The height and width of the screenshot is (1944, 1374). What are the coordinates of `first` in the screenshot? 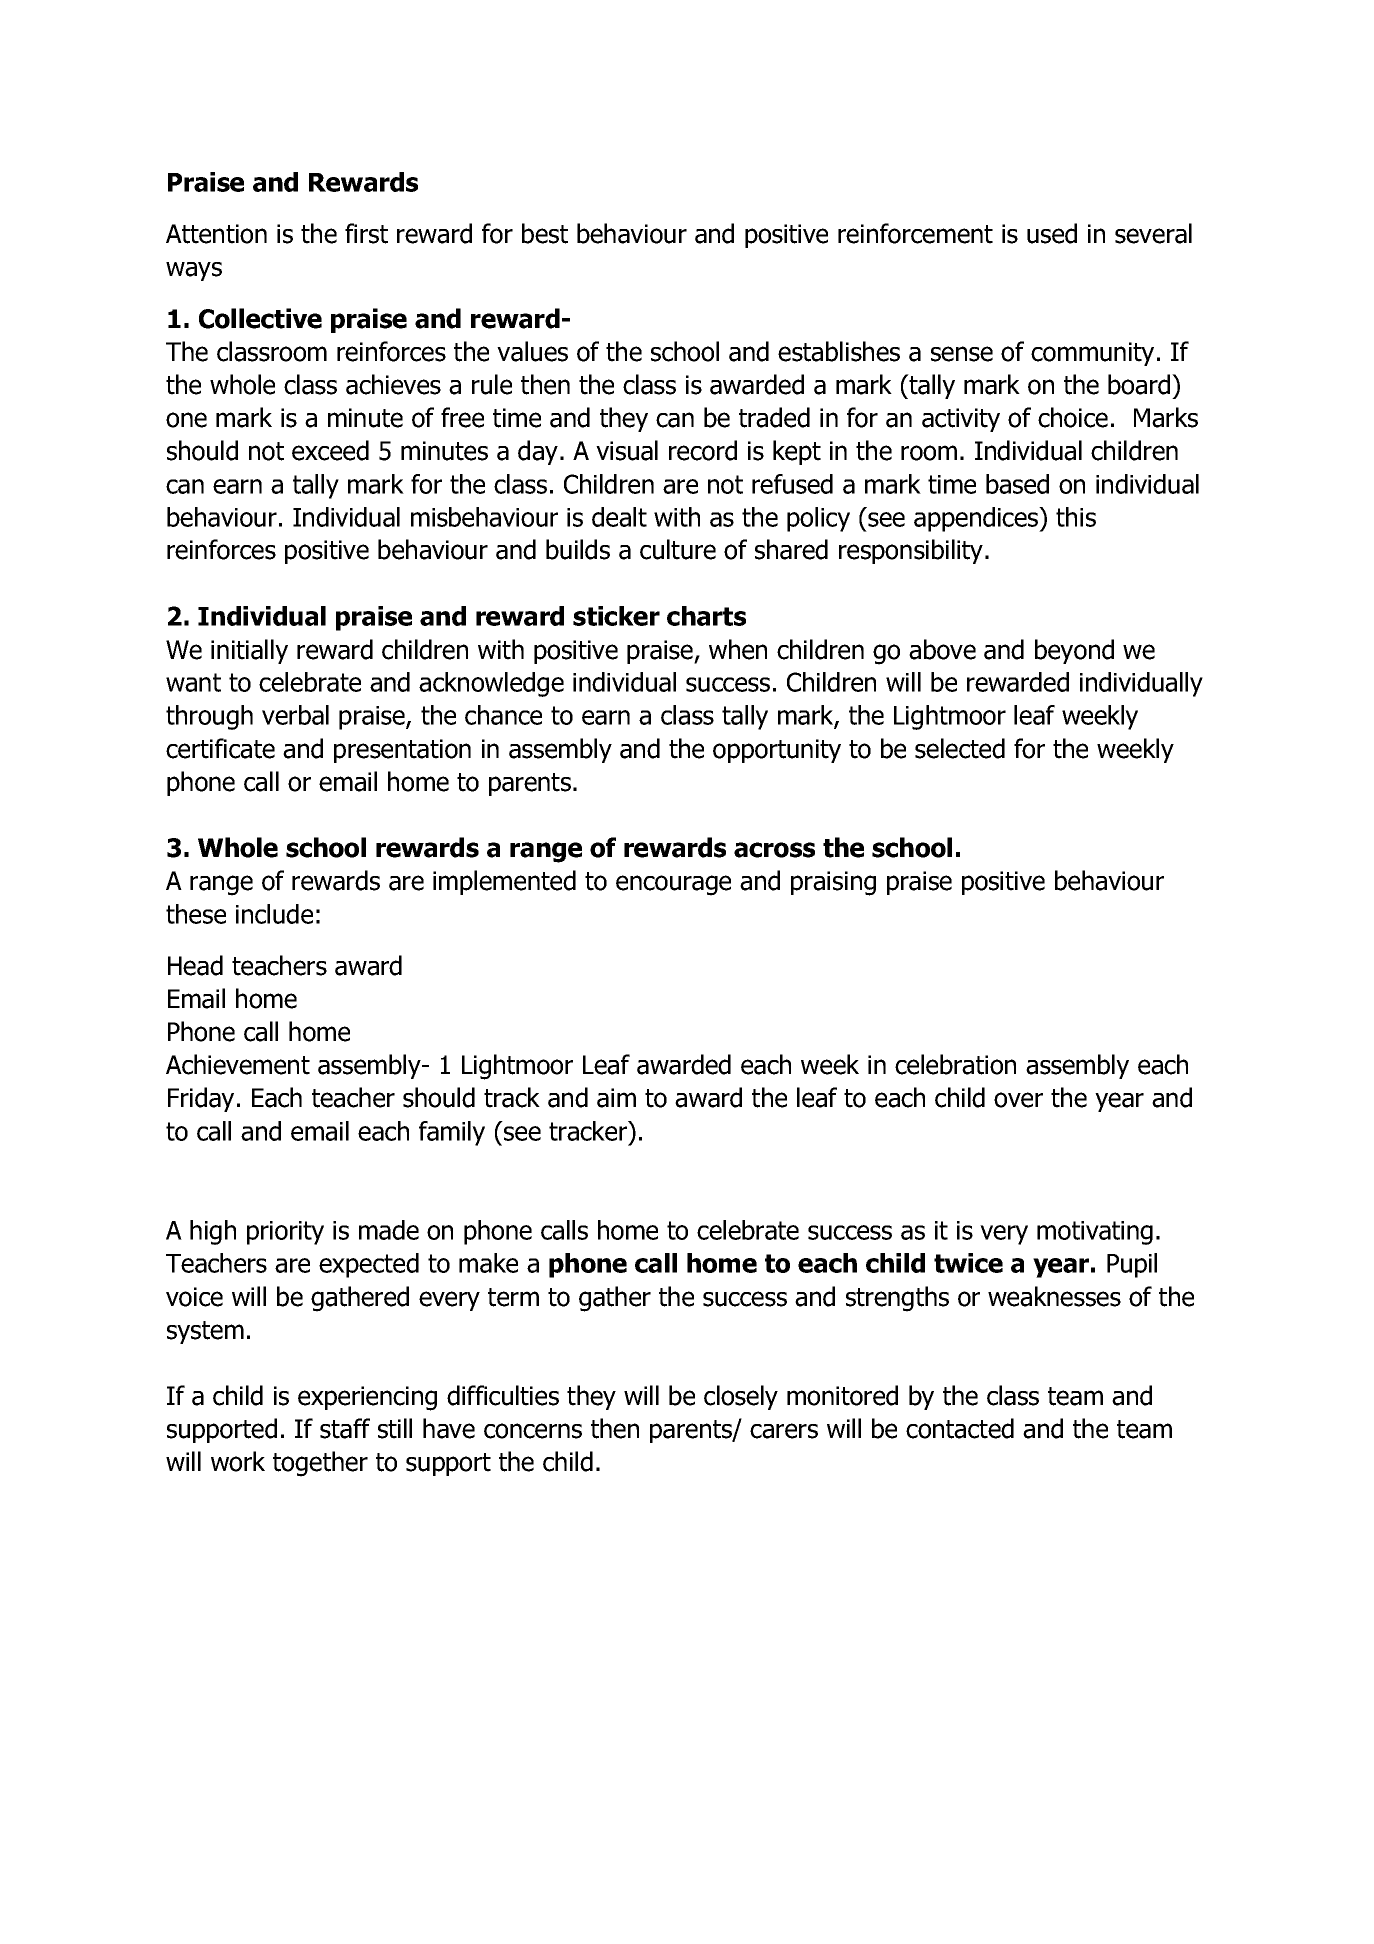 It's located at (366, 233).
